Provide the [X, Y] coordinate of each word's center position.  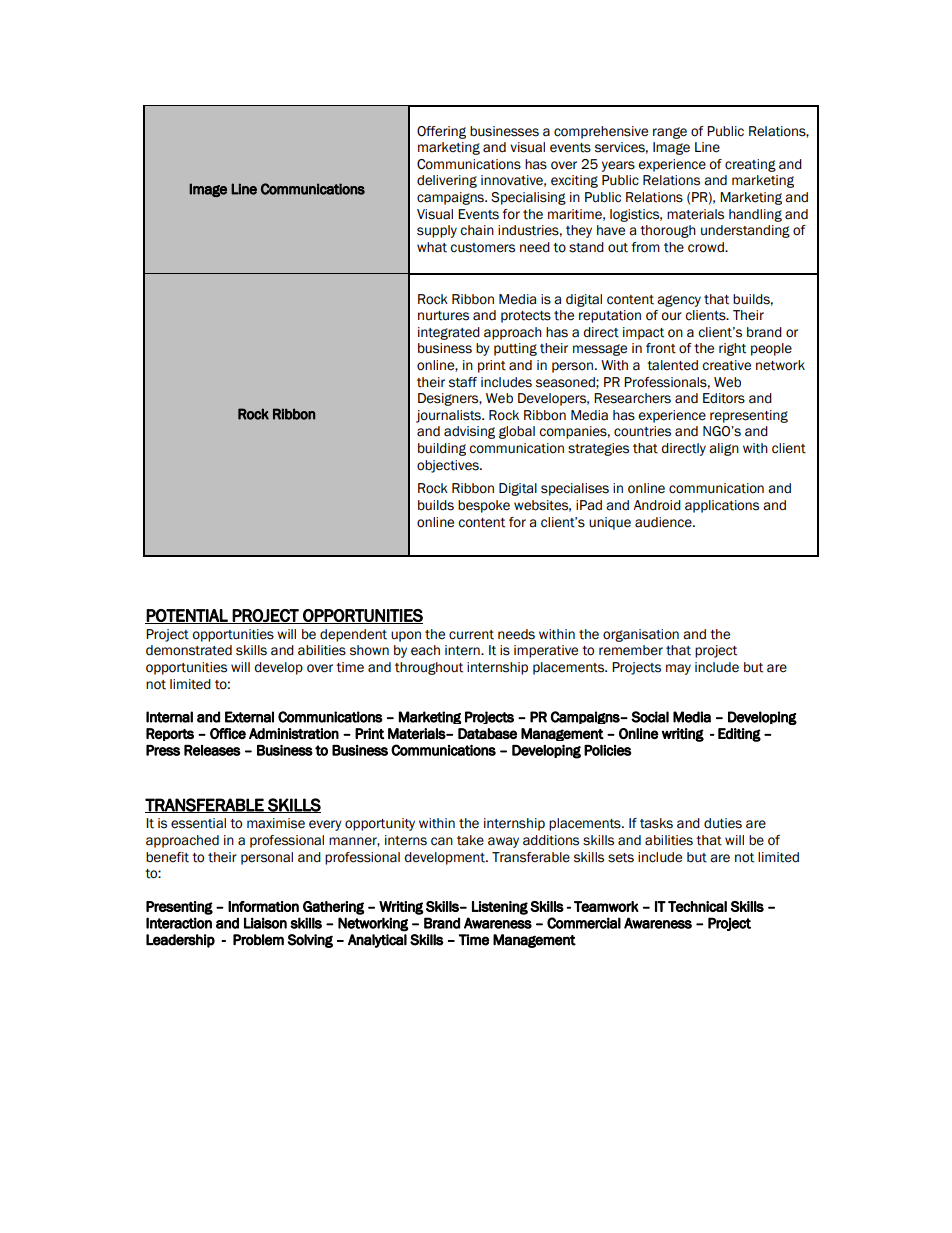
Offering [441, 132]
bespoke [484, 506]
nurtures [443, 316]
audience [664, 522]
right [732, 349]
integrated [449, 333]
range [670, 133]
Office [228, 733]
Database [487, 733]
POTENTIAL [187, 616]
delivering [447, 181]
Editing [739, 735]
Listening [500, 908]
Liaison [265, 923]
